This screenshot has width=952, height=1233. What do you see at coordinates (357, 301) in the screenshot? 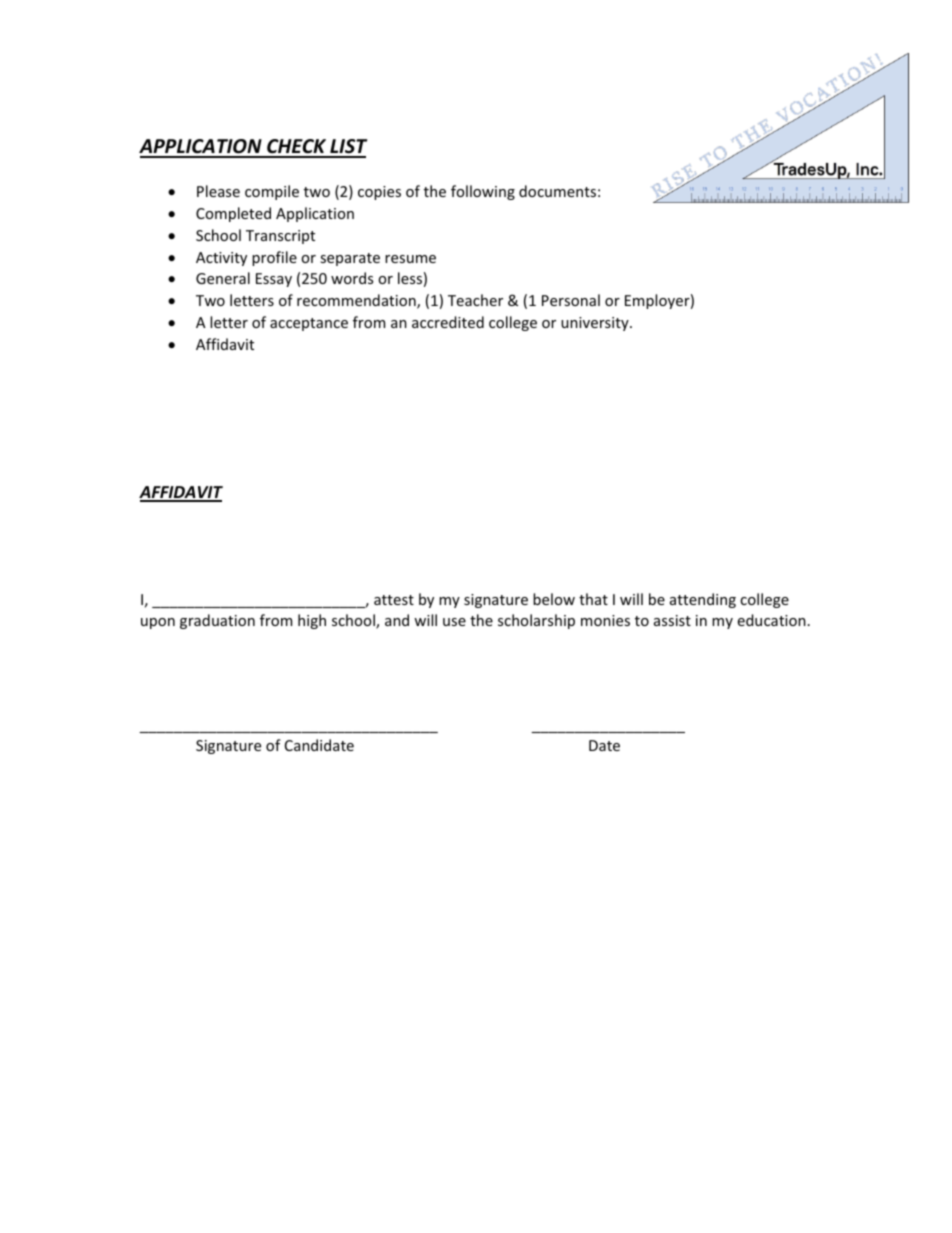
I see `recommendation` at bounding box center [357, 301].
